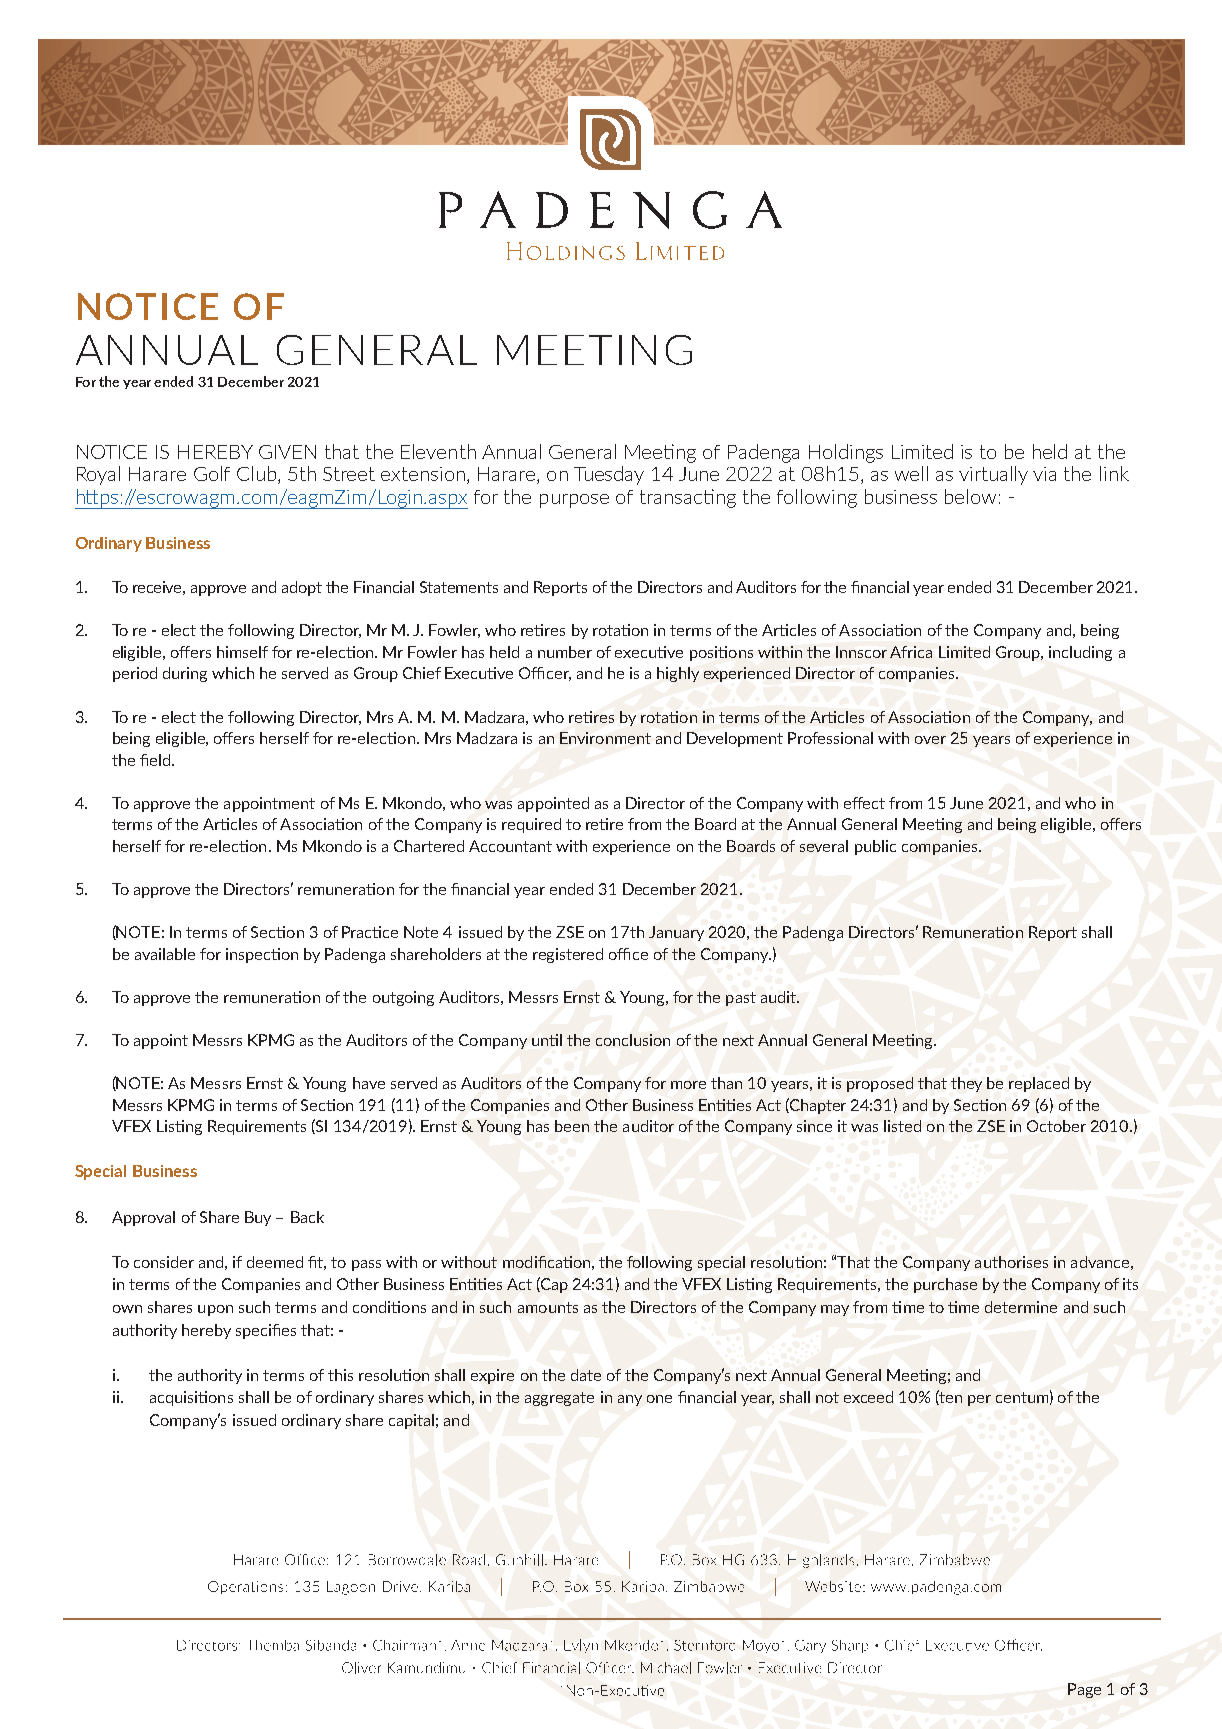 The image size is (1222, 1729). Describe the element at coordinates (609, 475) in the page. I see `Tuesday` at that location.
